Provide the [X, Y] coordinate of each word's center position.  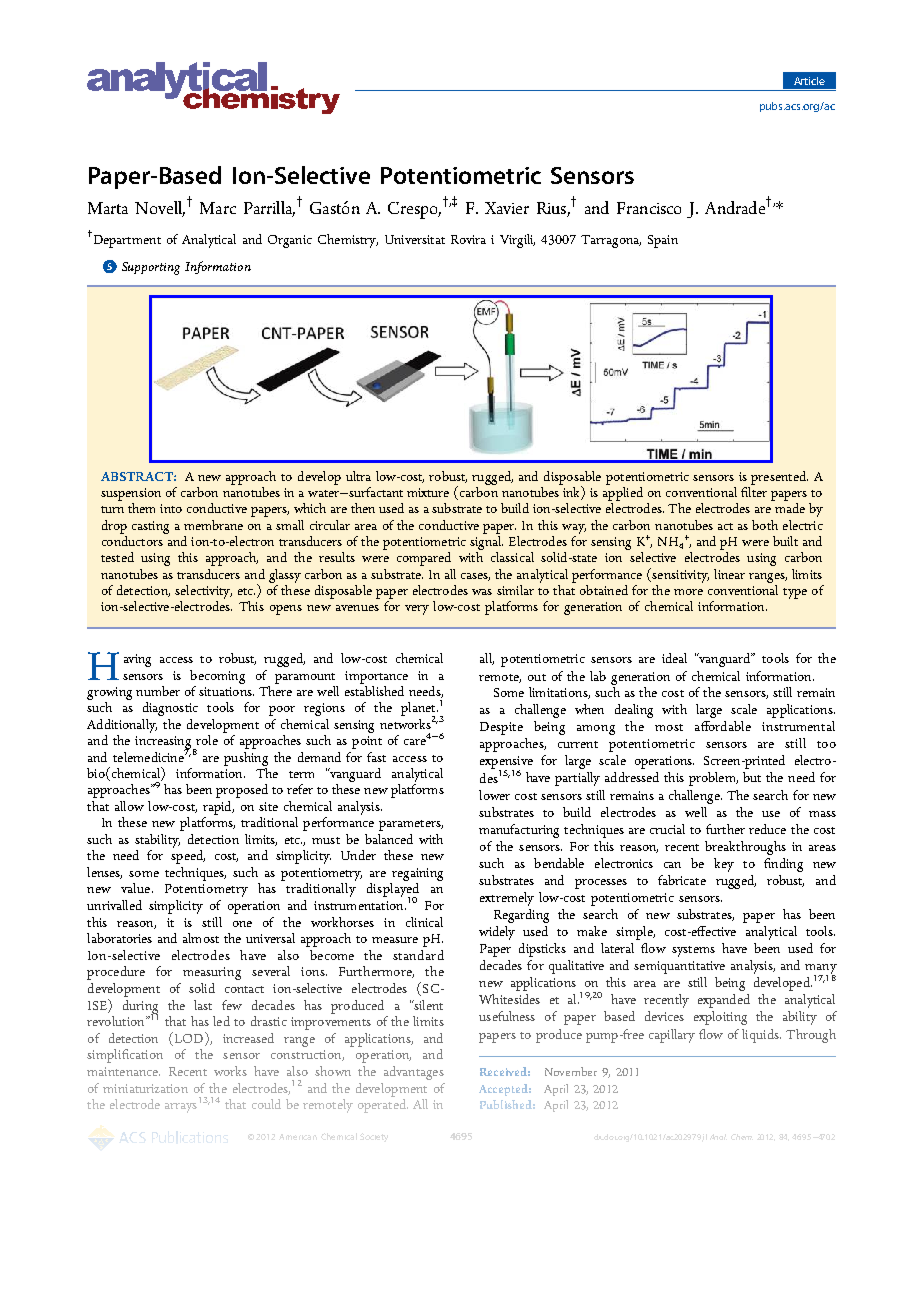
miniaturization [145, 1088]
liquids [761, 1036]
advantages [414, 1073]
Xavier [507, 208]
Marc [218, 208]
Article [809, 81]
